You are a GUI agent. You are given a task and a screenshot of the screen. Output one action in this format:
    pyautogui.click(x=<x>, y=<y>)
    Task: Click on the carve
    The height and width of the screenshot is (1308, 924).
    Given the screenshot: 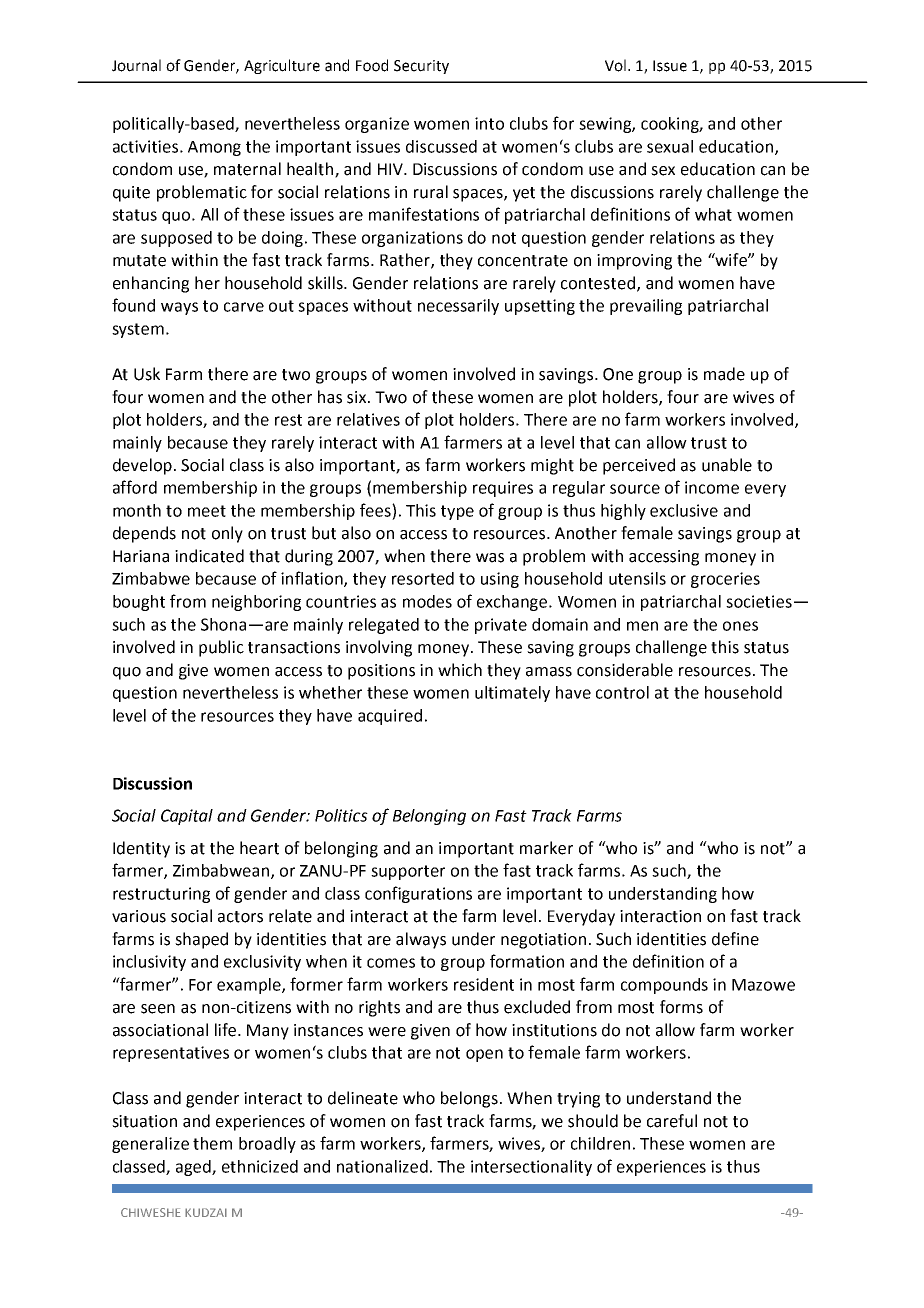 What is the action you would take?
    pyautogui.click(x=244, y=307)
